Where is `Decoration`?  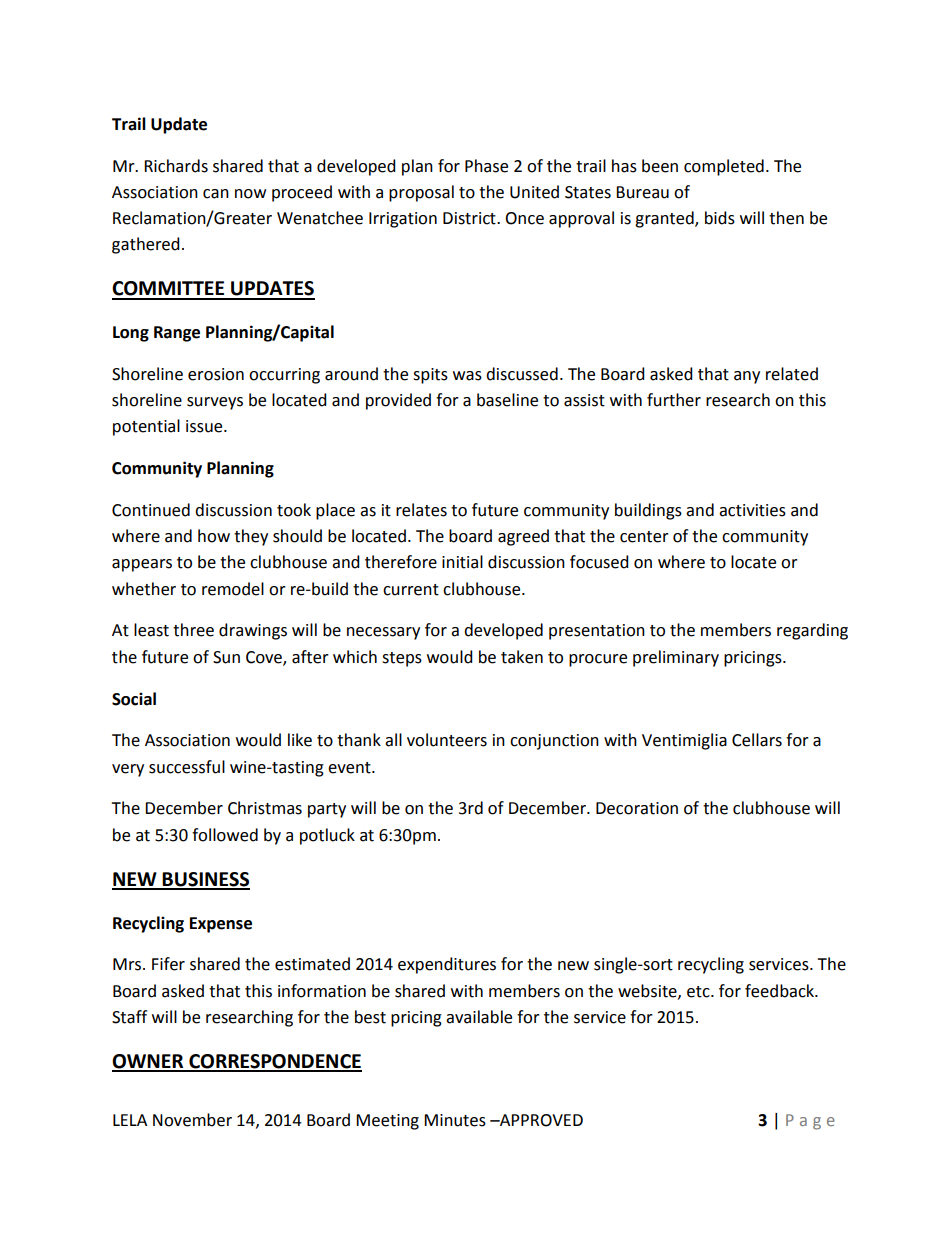 Decoration is located at coordinates (637, 808).
